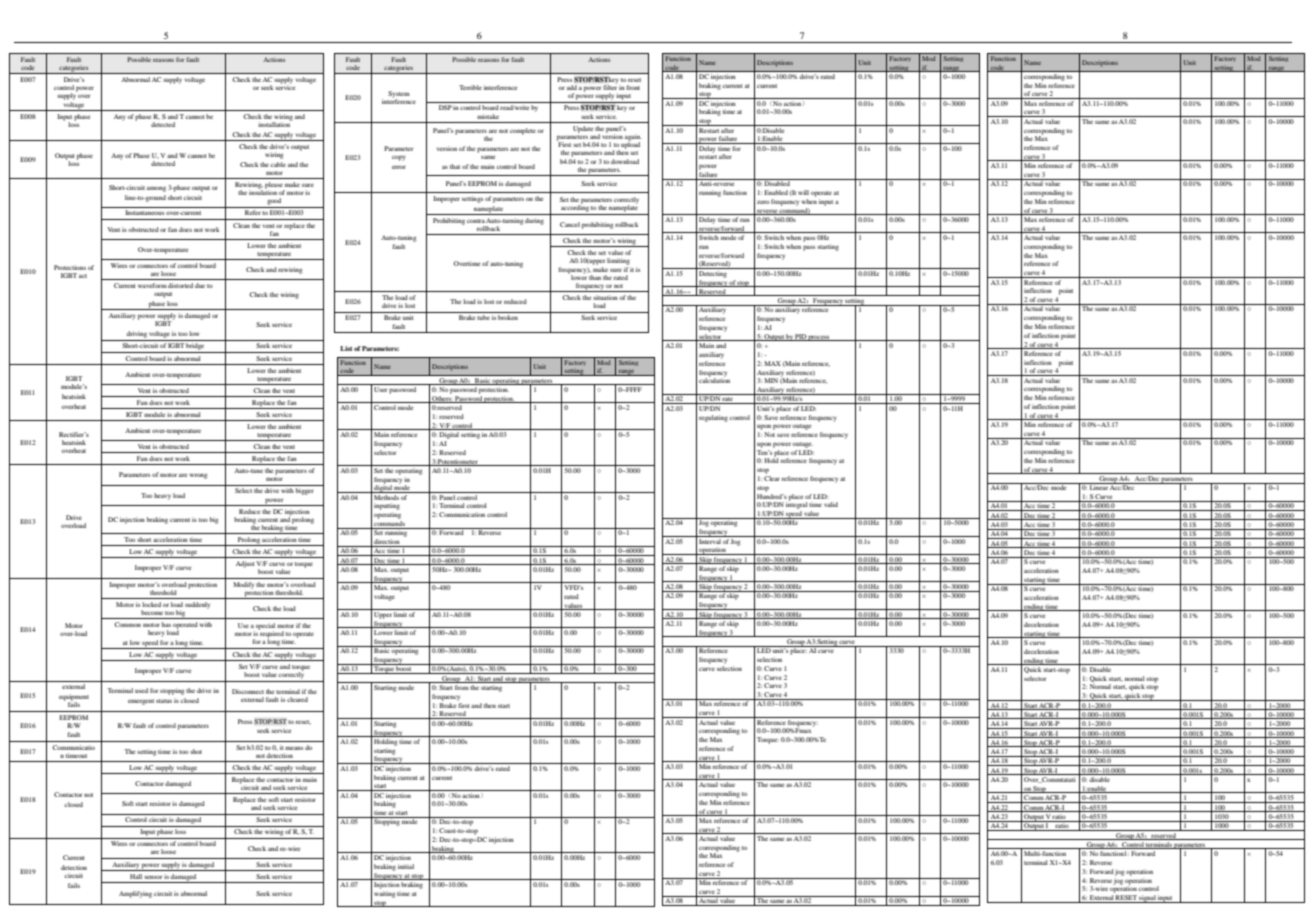 The width and height of the screenshot is (1308, 924). Describe the element at coordinates (595, 277) in the screenshot. I see `than` at that location.
